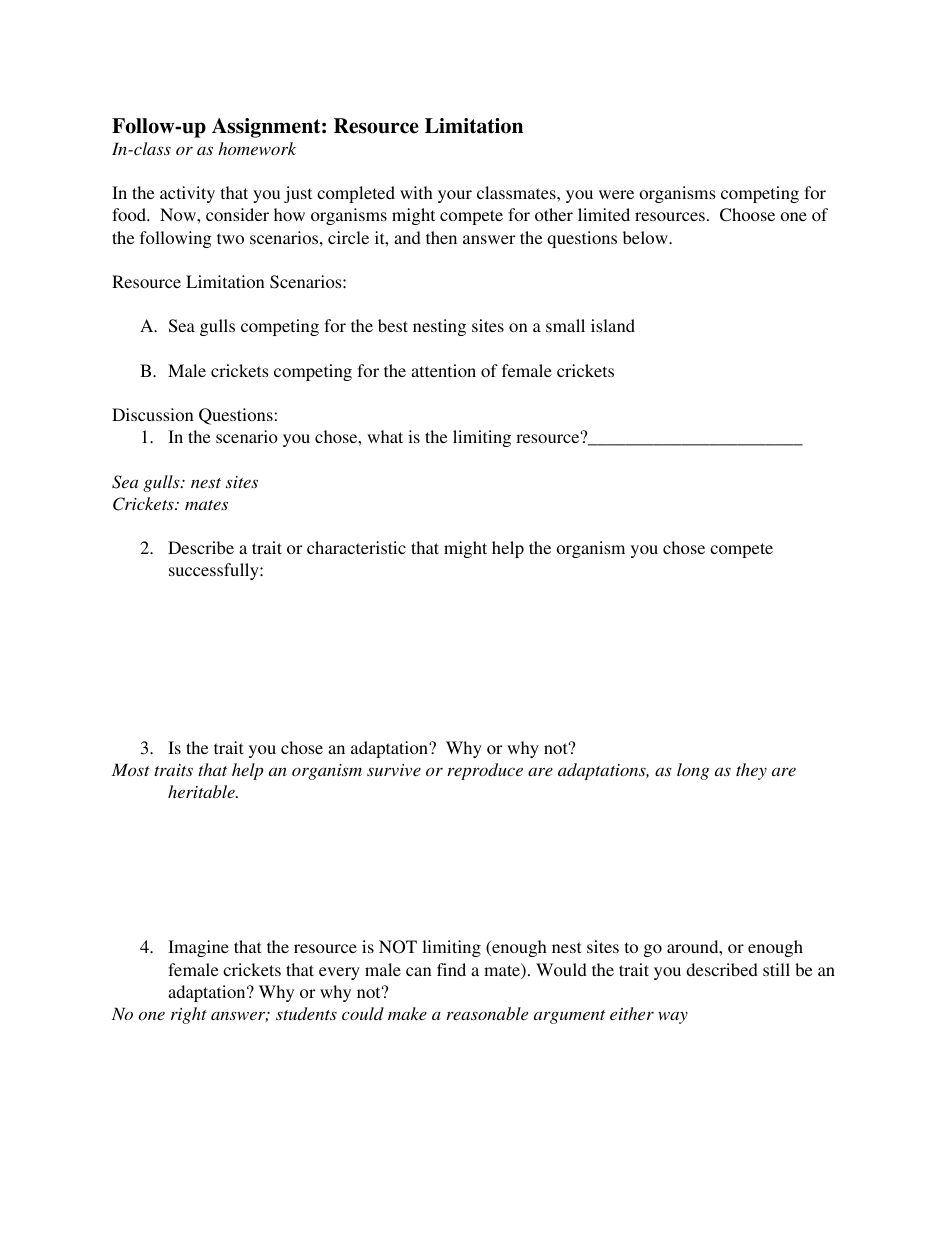 The width and height of the document is (952, 1233). What do you see at coordinates (451, 969) in the document?
I see `find` at bounding box center [451, 969].
